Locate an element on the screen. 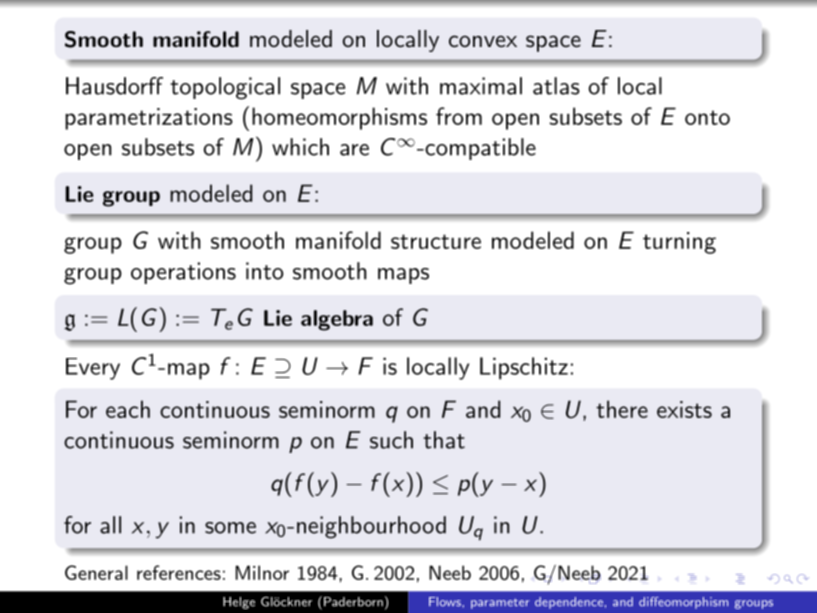  Flows is located at coordinates (446, 602).
